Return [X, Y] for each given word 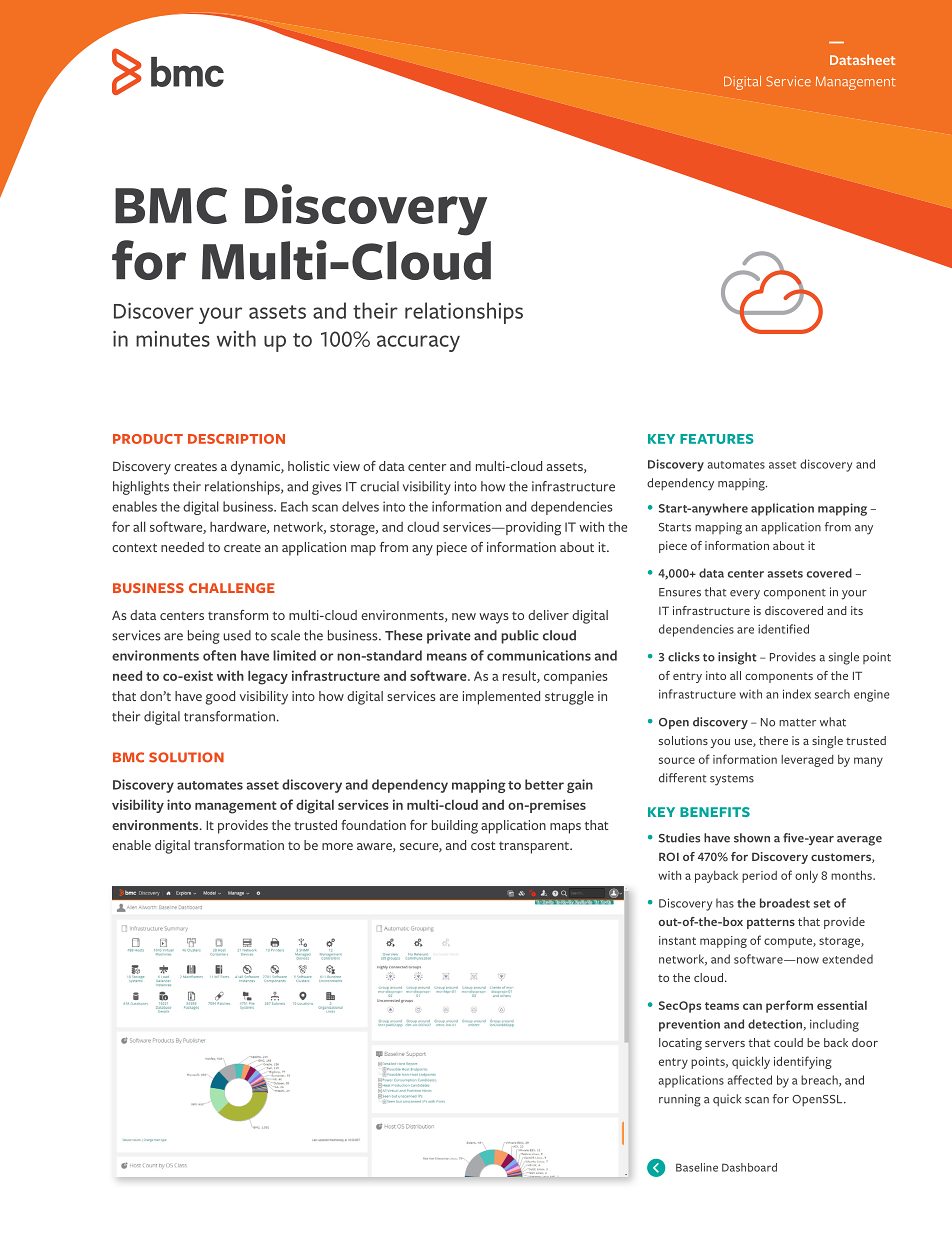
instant [677, 940]
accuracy [418, 343]
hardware [239, 527]
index [797, 694]
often [219, 655]
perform [789, 1006]
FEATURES [717, 439]
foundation [373, 825]
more [337, 846]
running [680, 1100]
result [520, 676]
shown [752, 838]
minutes [173, 339]
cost [483, 845]
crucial [379, 486]
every [745, 595]
